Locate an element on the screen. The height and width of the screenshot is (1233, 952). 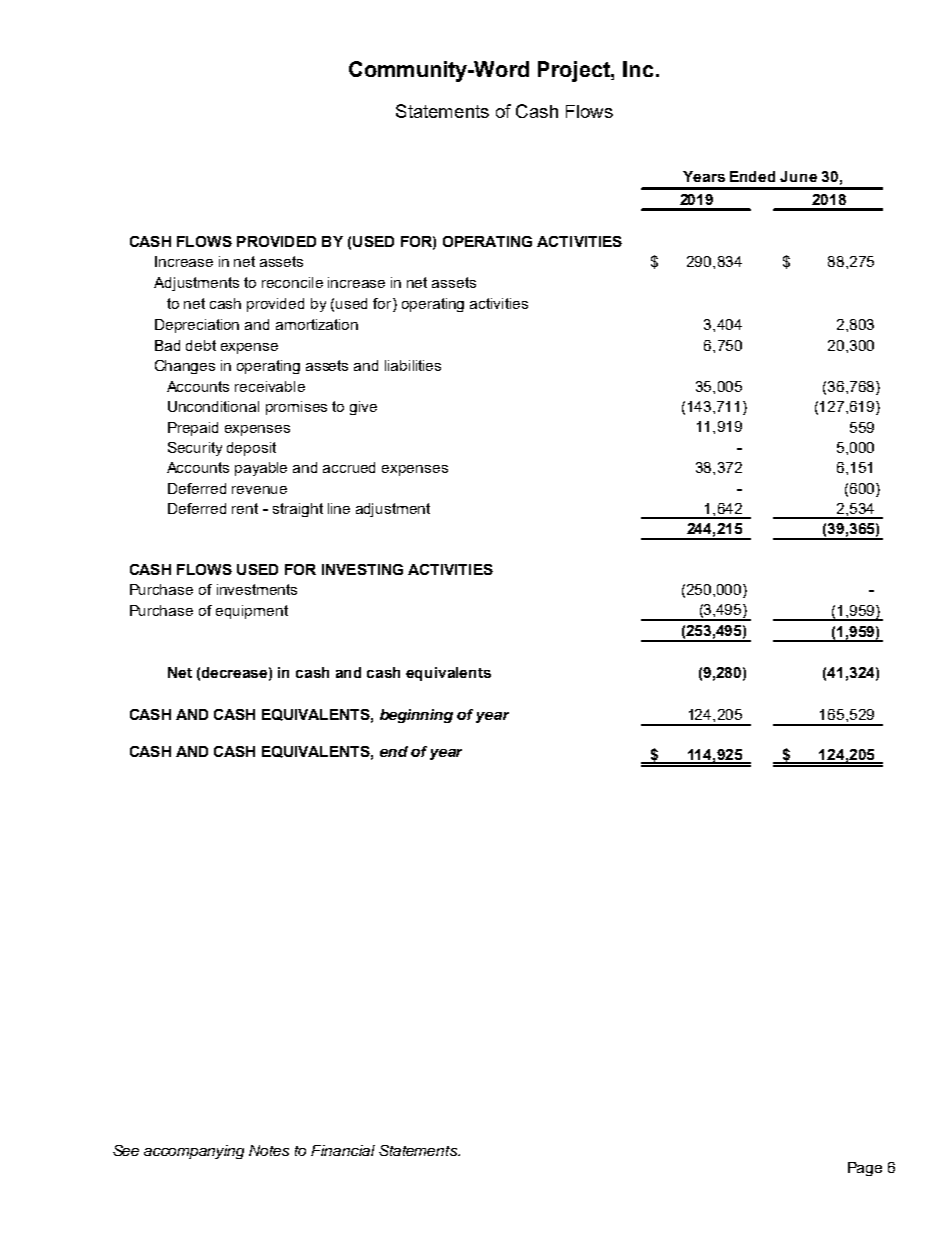
accompanying is located at coordinates (194, 1152).
